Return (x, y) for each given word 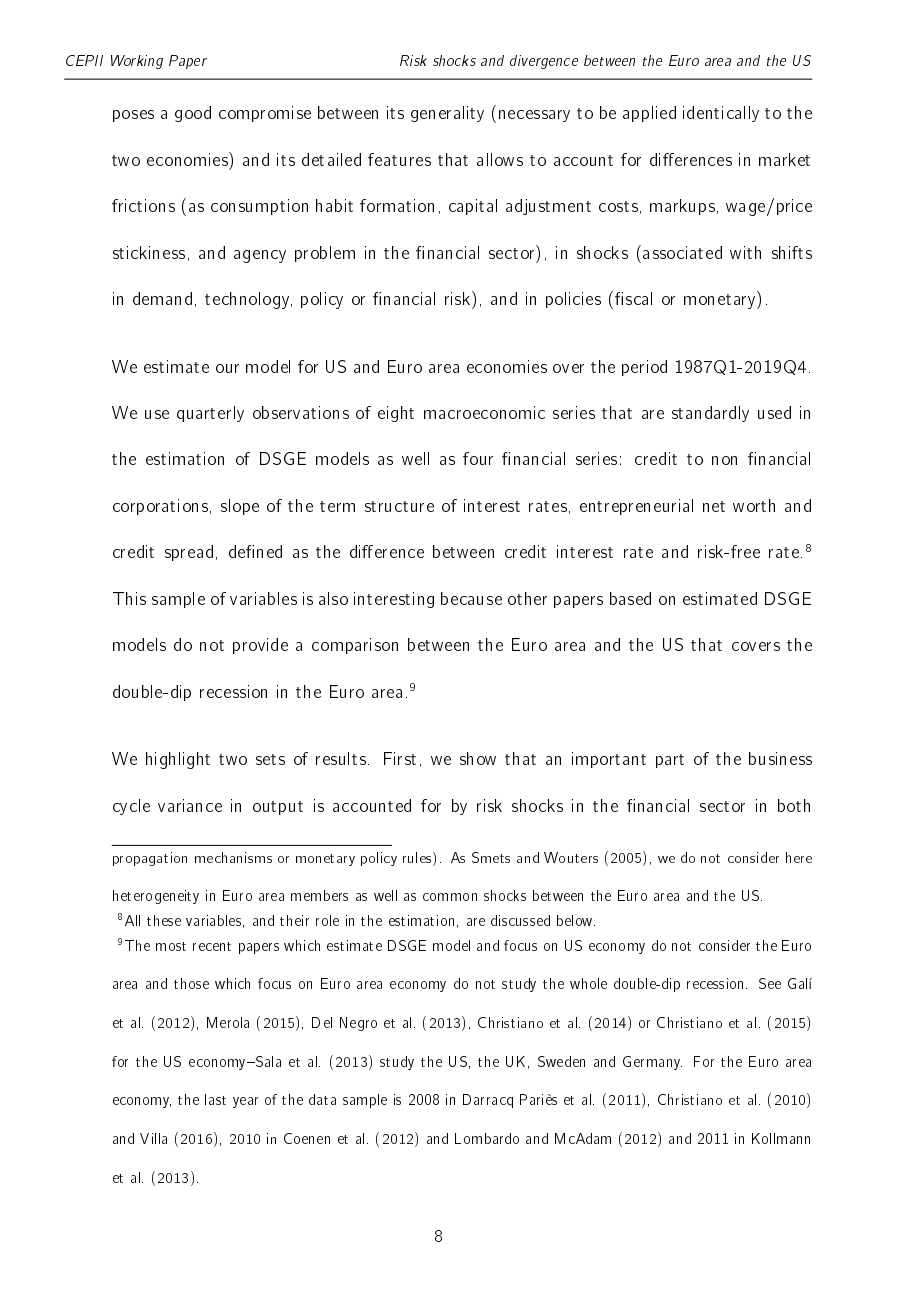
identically (721, 114)
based (630, 598)
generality (447, 114)
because (471, 598)
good (193, 114)
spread (189, 553)
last (215, 1099)
